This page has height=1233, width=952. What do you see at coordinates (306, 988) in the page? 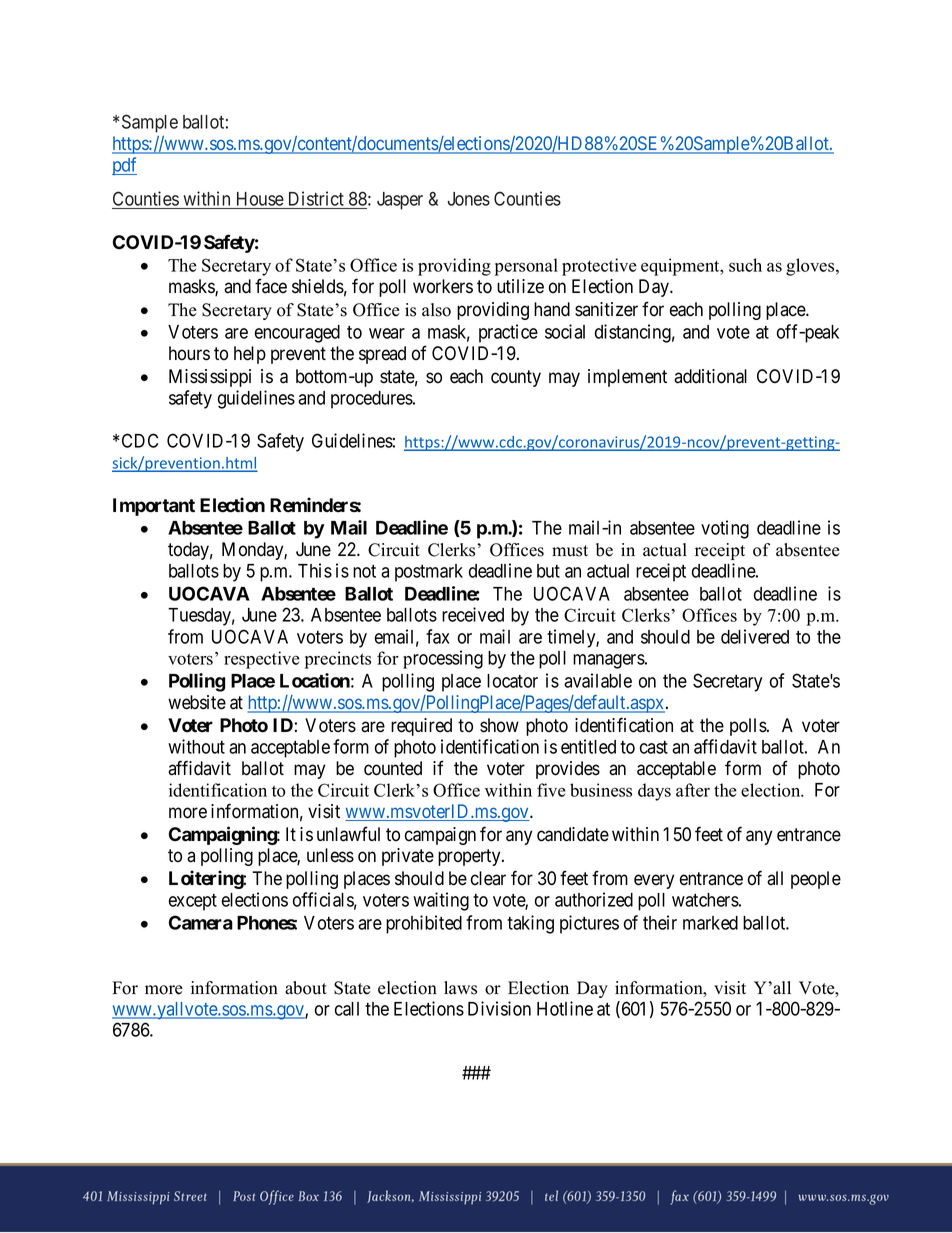
I see `about` at bounding box center [306, 988].
